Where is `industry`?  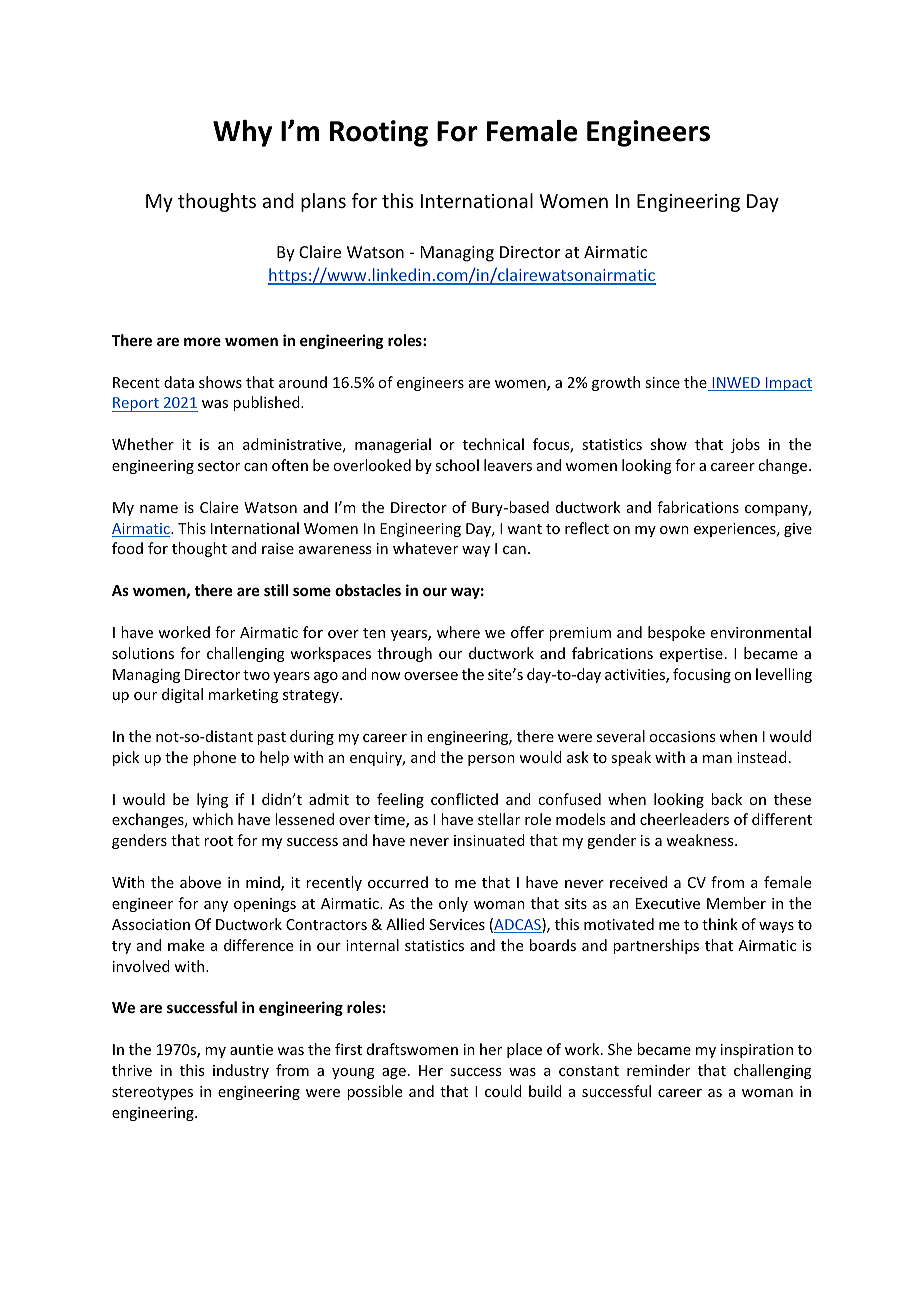 industry is located at coordinates (241, 1071).
